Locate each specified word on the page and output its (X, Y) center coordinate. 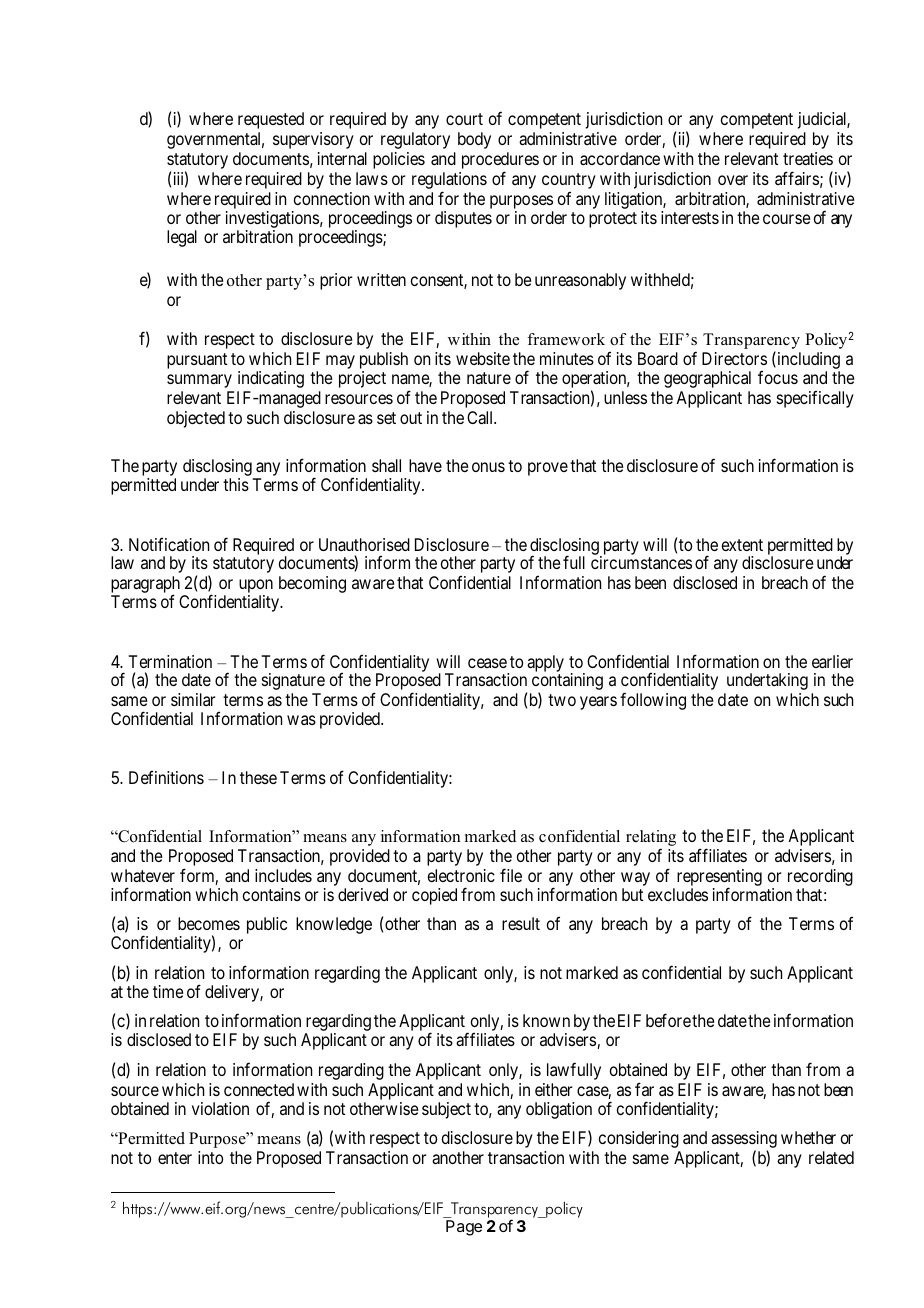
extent (742, 545)
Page (464, 1228)
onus (488, 467)
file (511, 875)
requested (271, 120)
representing (718, 879)
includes (283, 875)
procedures (500, 162)
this (236, 484)
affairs (797, 178)
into (210, 1157)
